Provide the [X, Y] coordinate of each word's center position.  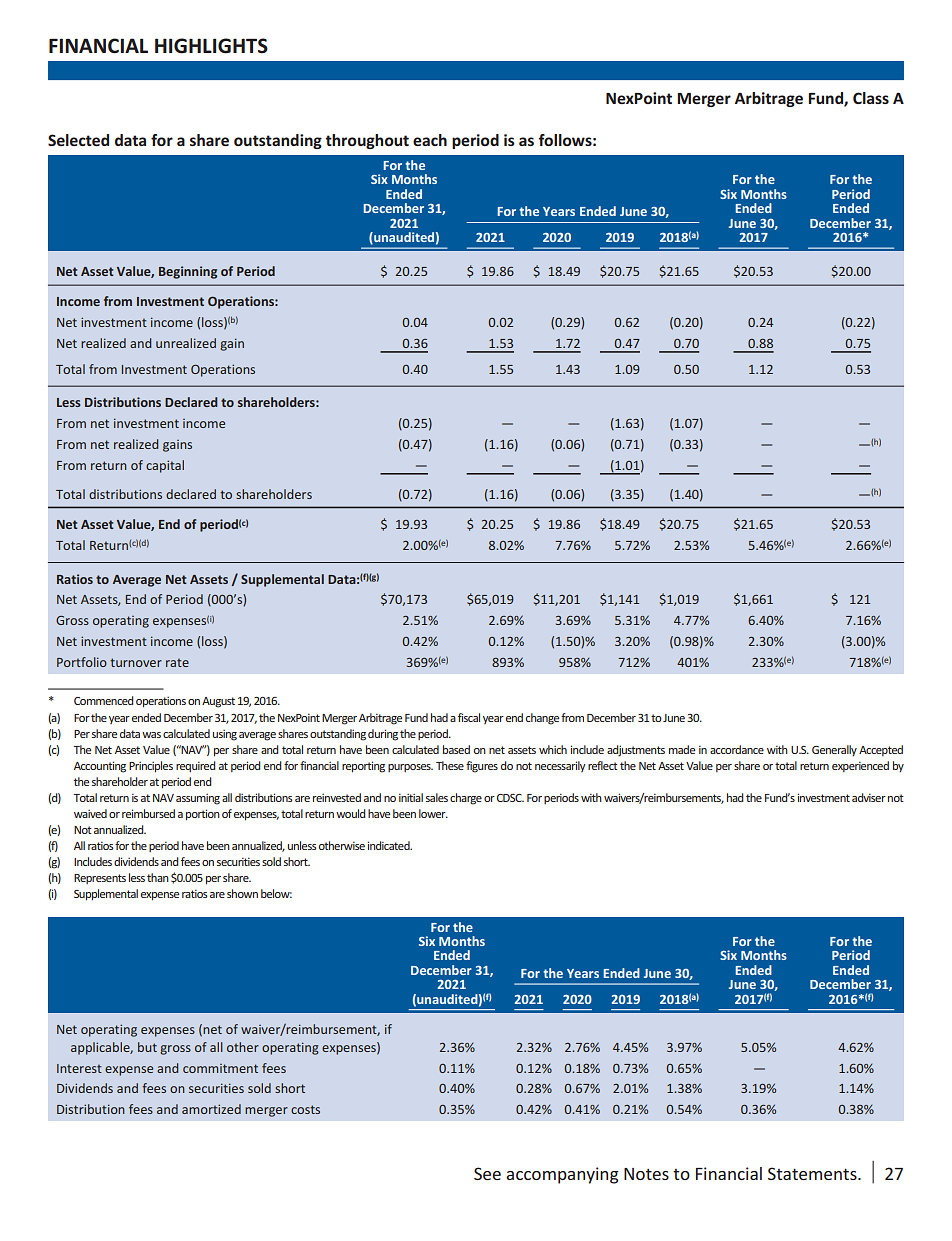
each [430, 140]
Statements [813, 1173]
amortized [211, 1109]
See [487, 1173]
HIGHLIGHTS [211, 46]
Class [871, 98]
